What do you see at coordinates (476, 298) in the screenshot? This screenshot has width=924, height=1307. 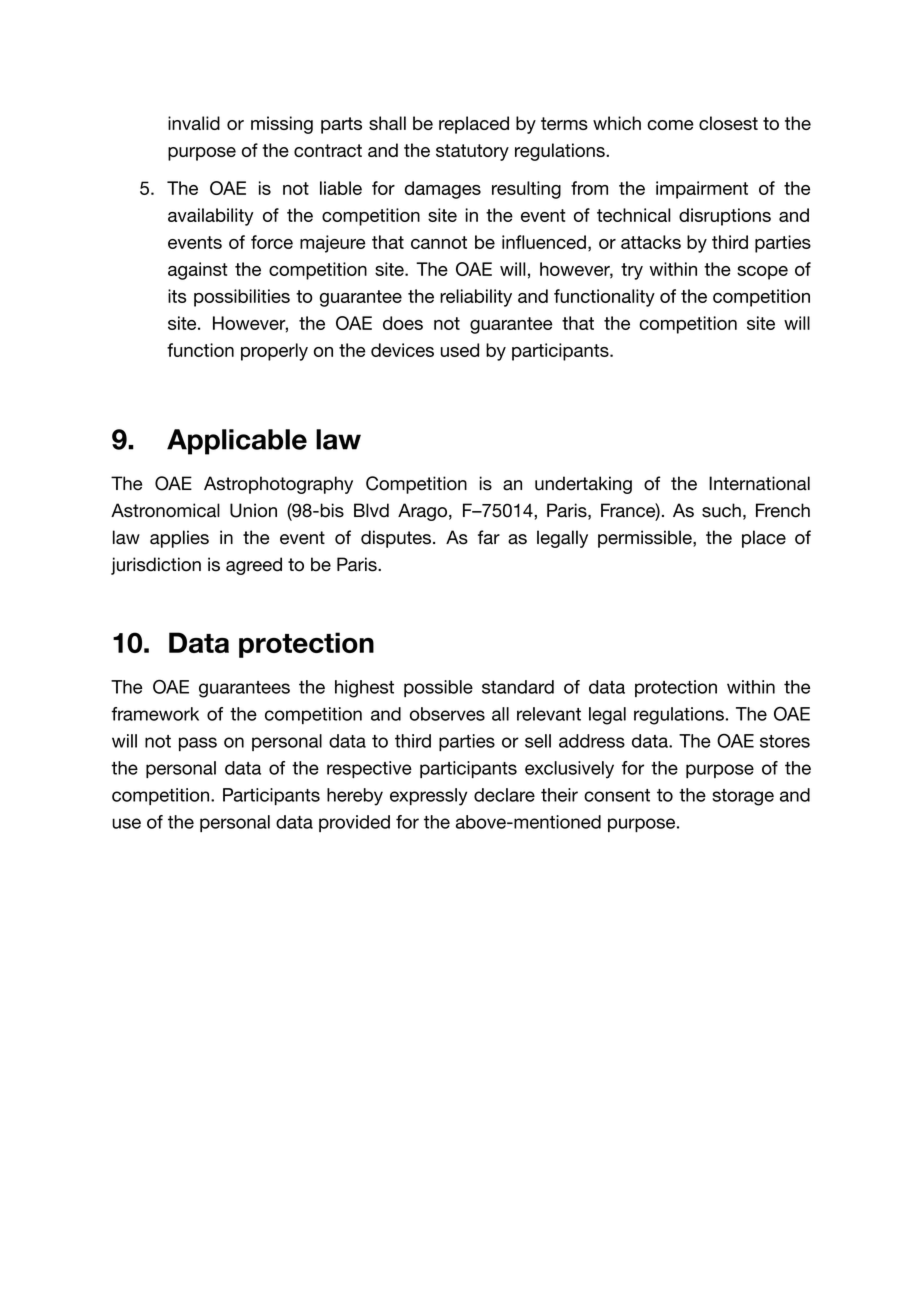 I see `reliability` at bounding box center [476, 298].
